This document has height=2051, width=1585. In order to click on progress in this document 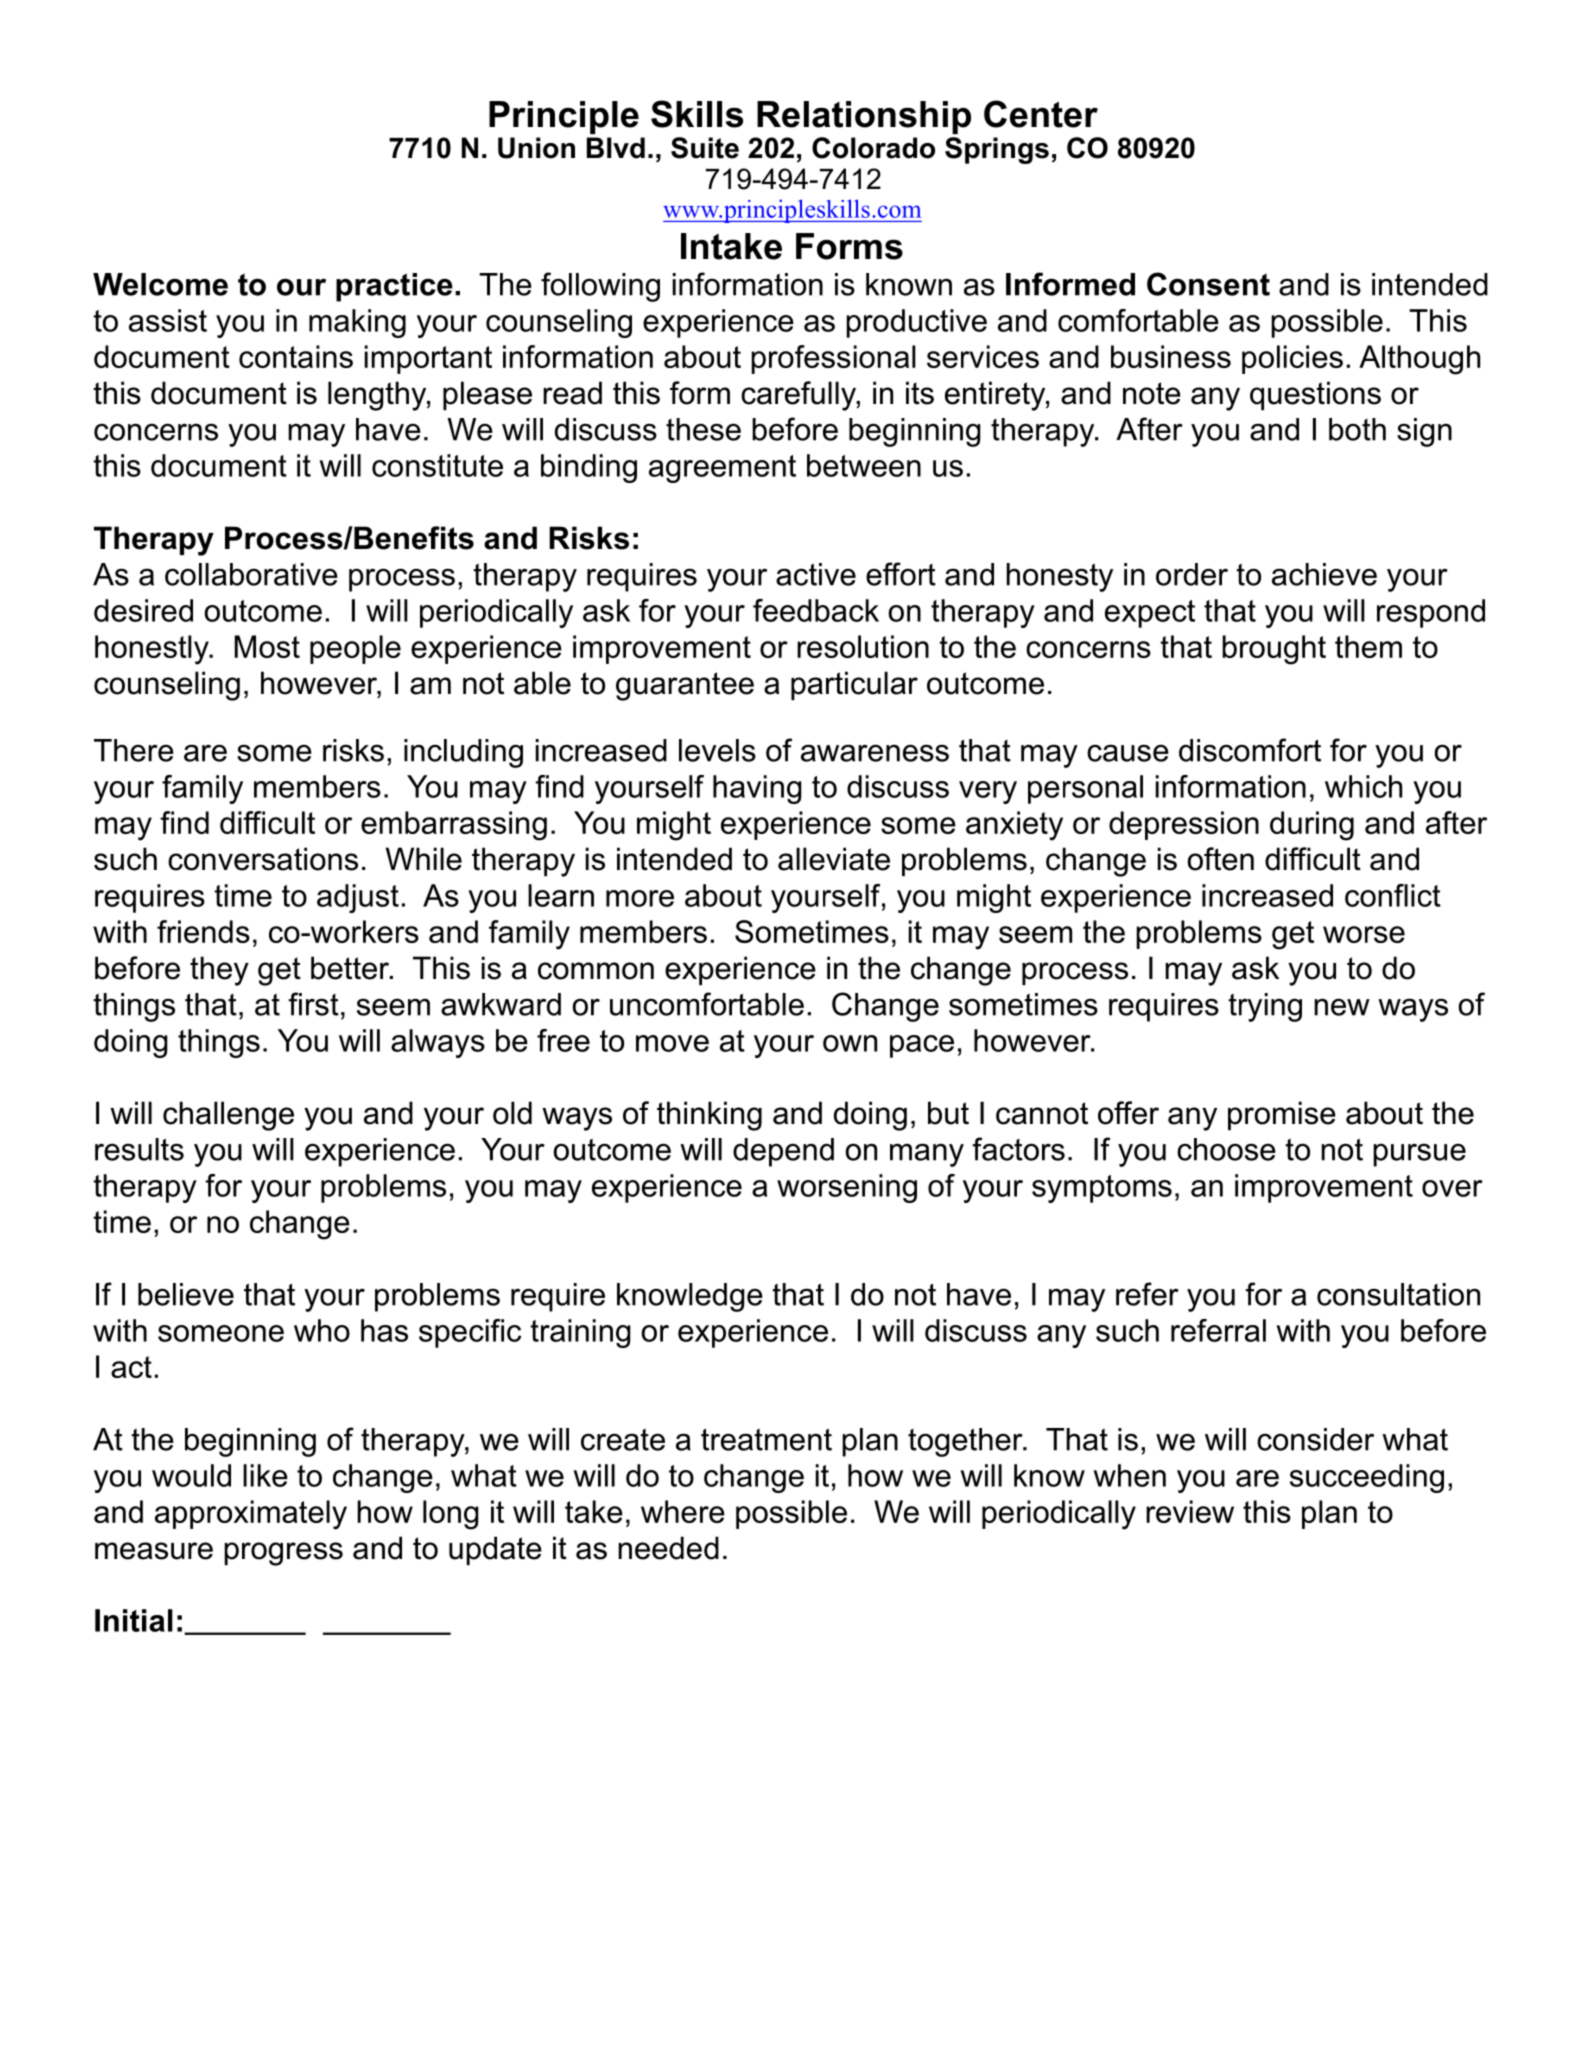, I will do `click(283, 1554)`.
